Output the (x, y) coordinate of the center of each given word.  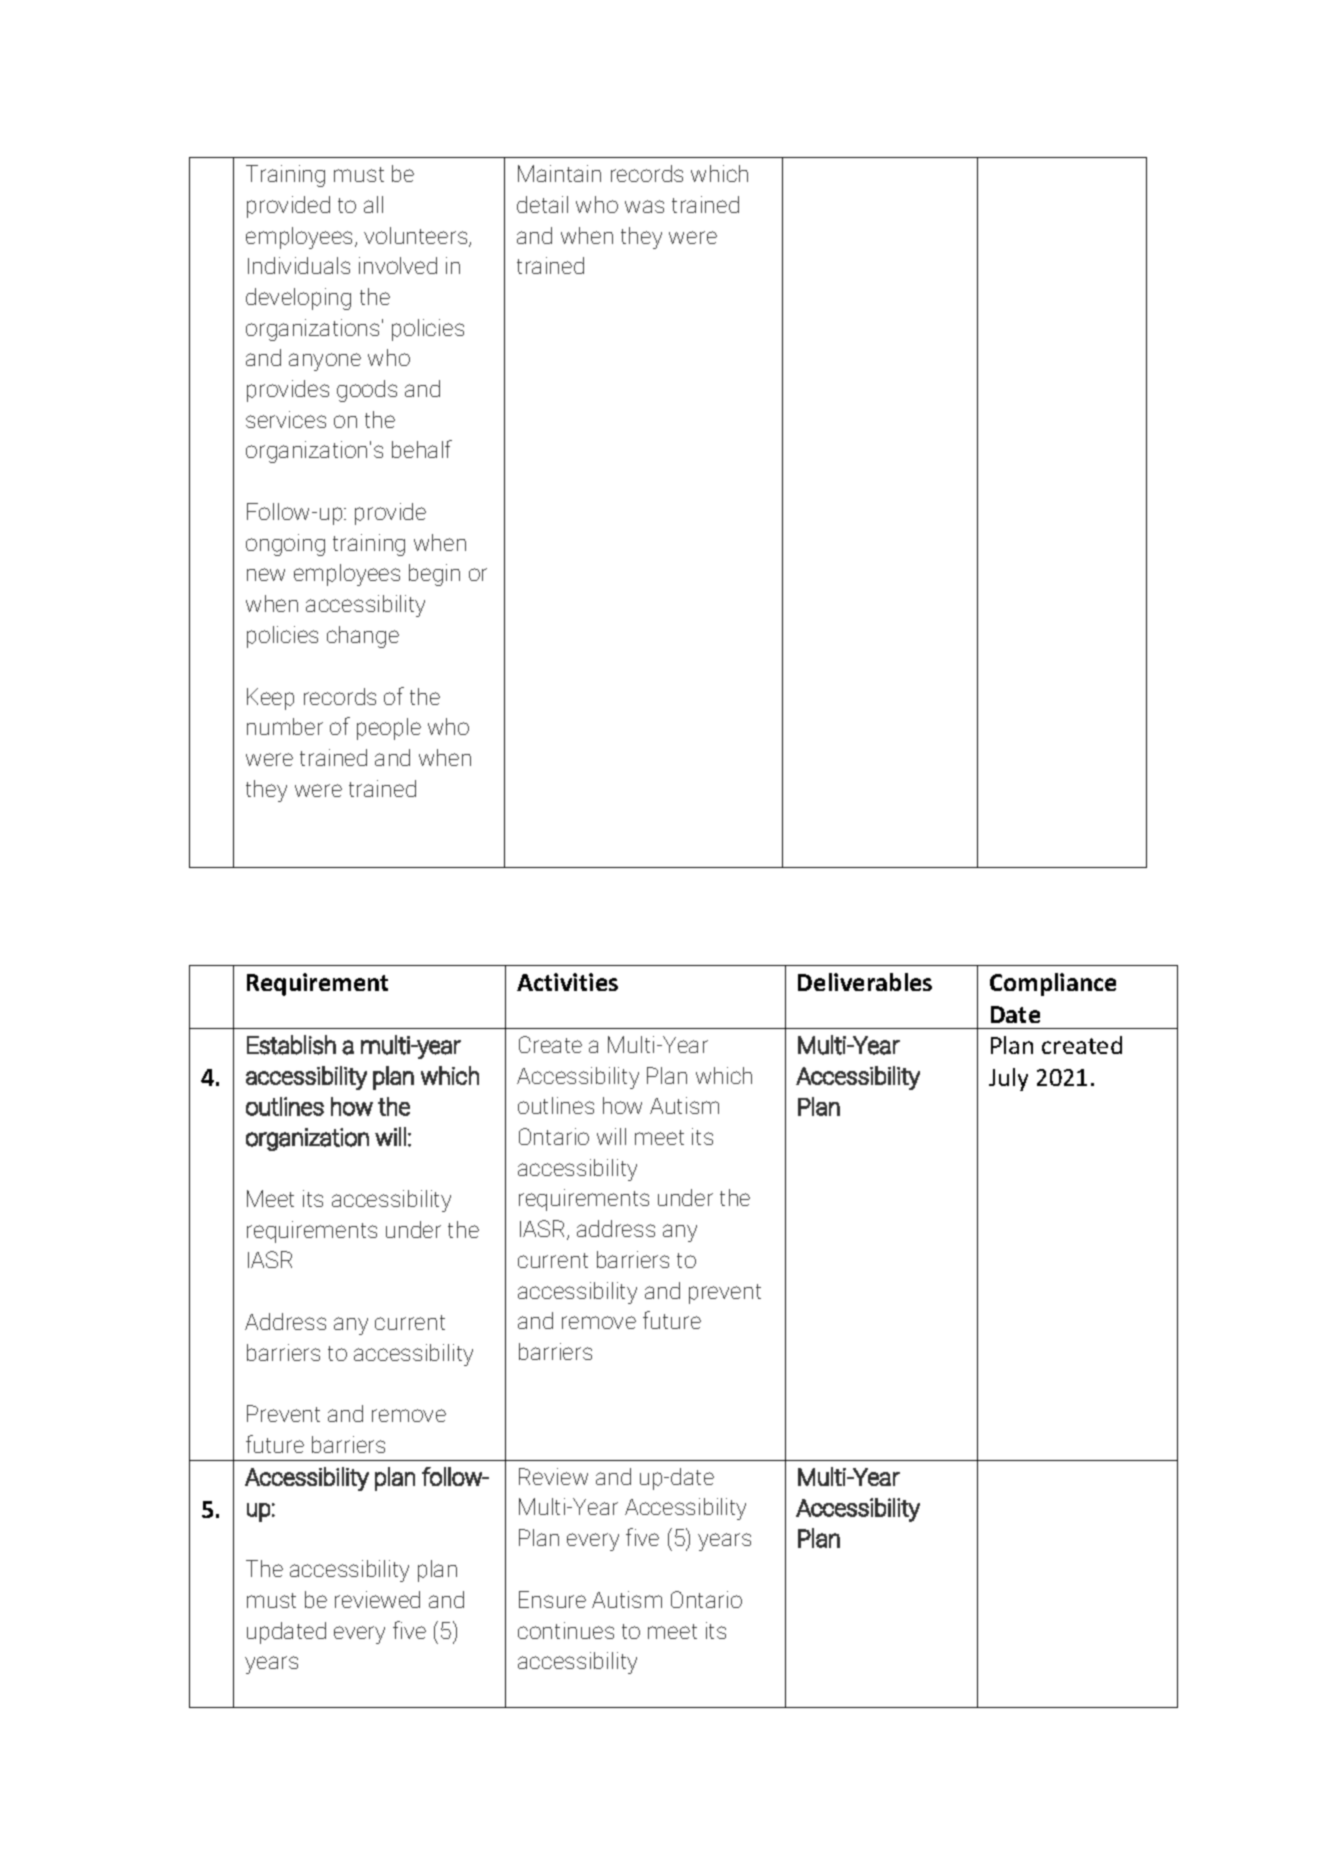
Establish (291, 1045)
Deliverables (865, 982)
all (373, 204)
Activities (567, 982)
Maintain (559, 173)
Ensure (552, 1599)
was (644, 206)
